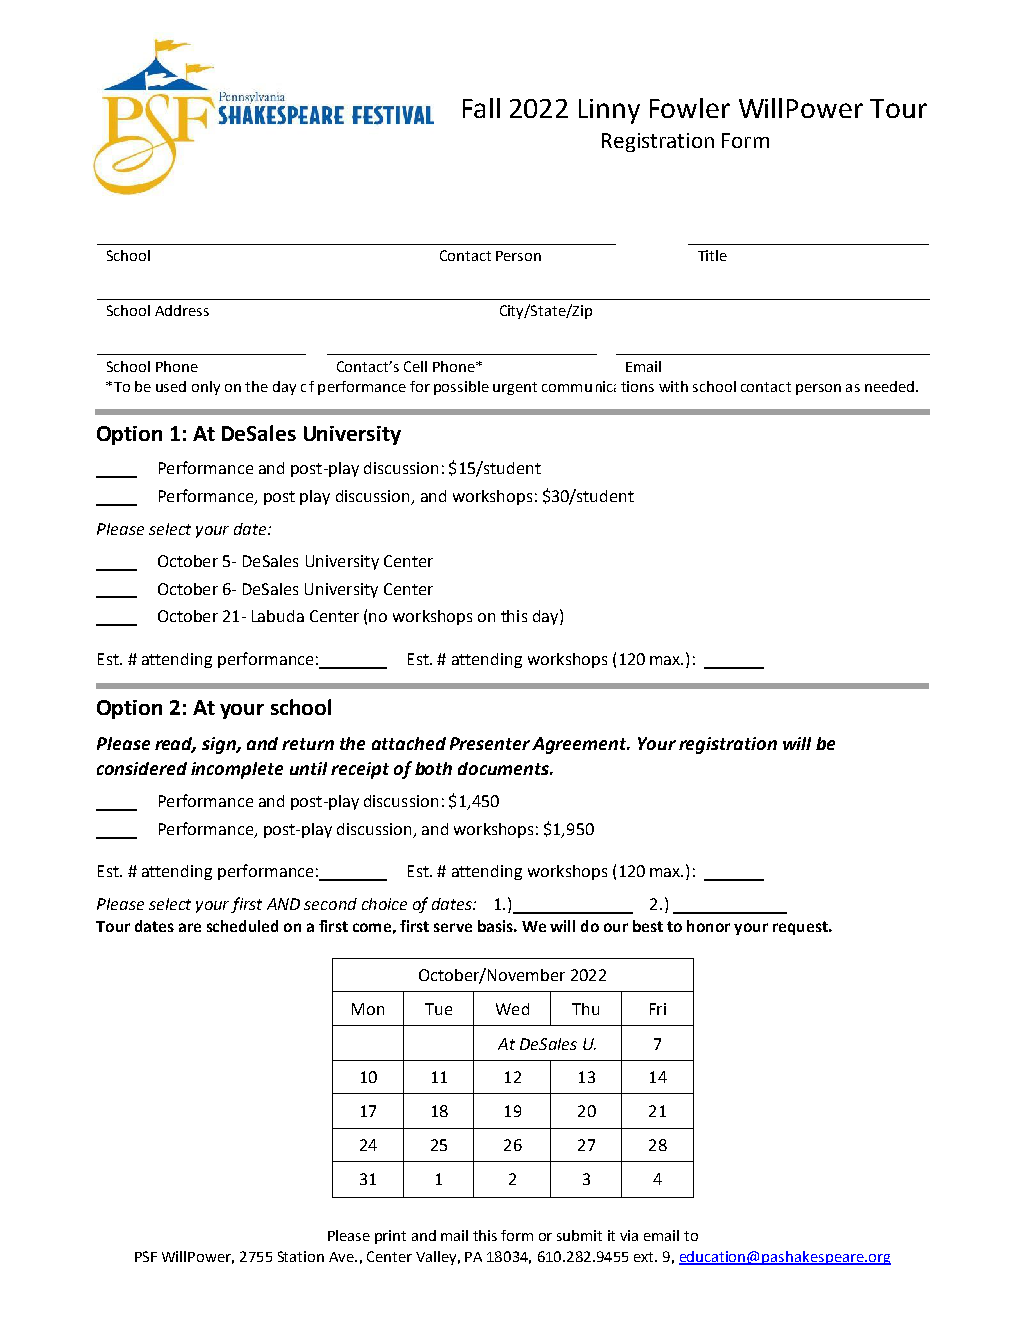 Image resolution: width=1025 pixels, height=1326 pixels. I want to click on Fowler, so click(690, 108).
